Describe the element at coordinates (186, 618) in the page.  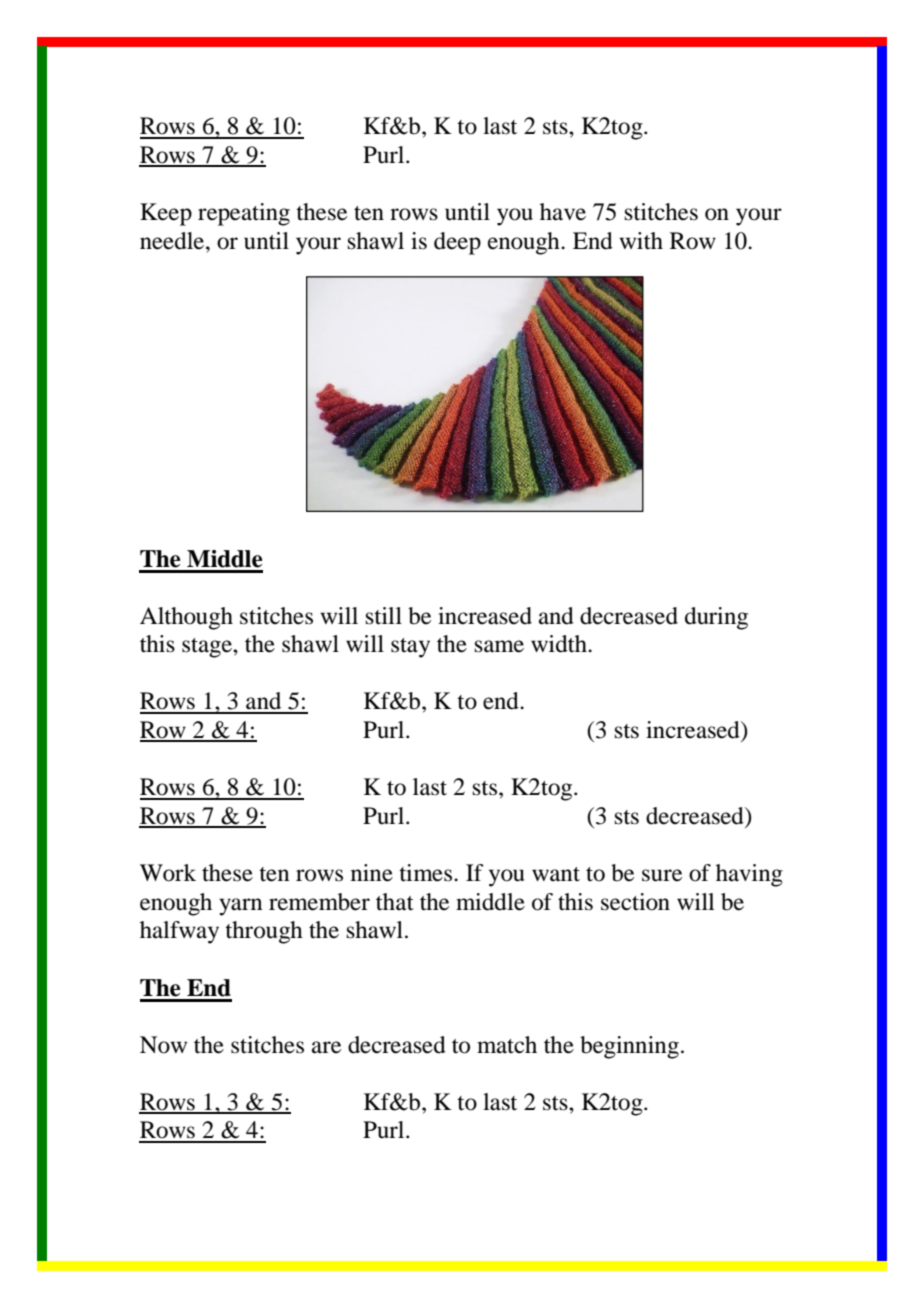
I see `Although` at that location.
